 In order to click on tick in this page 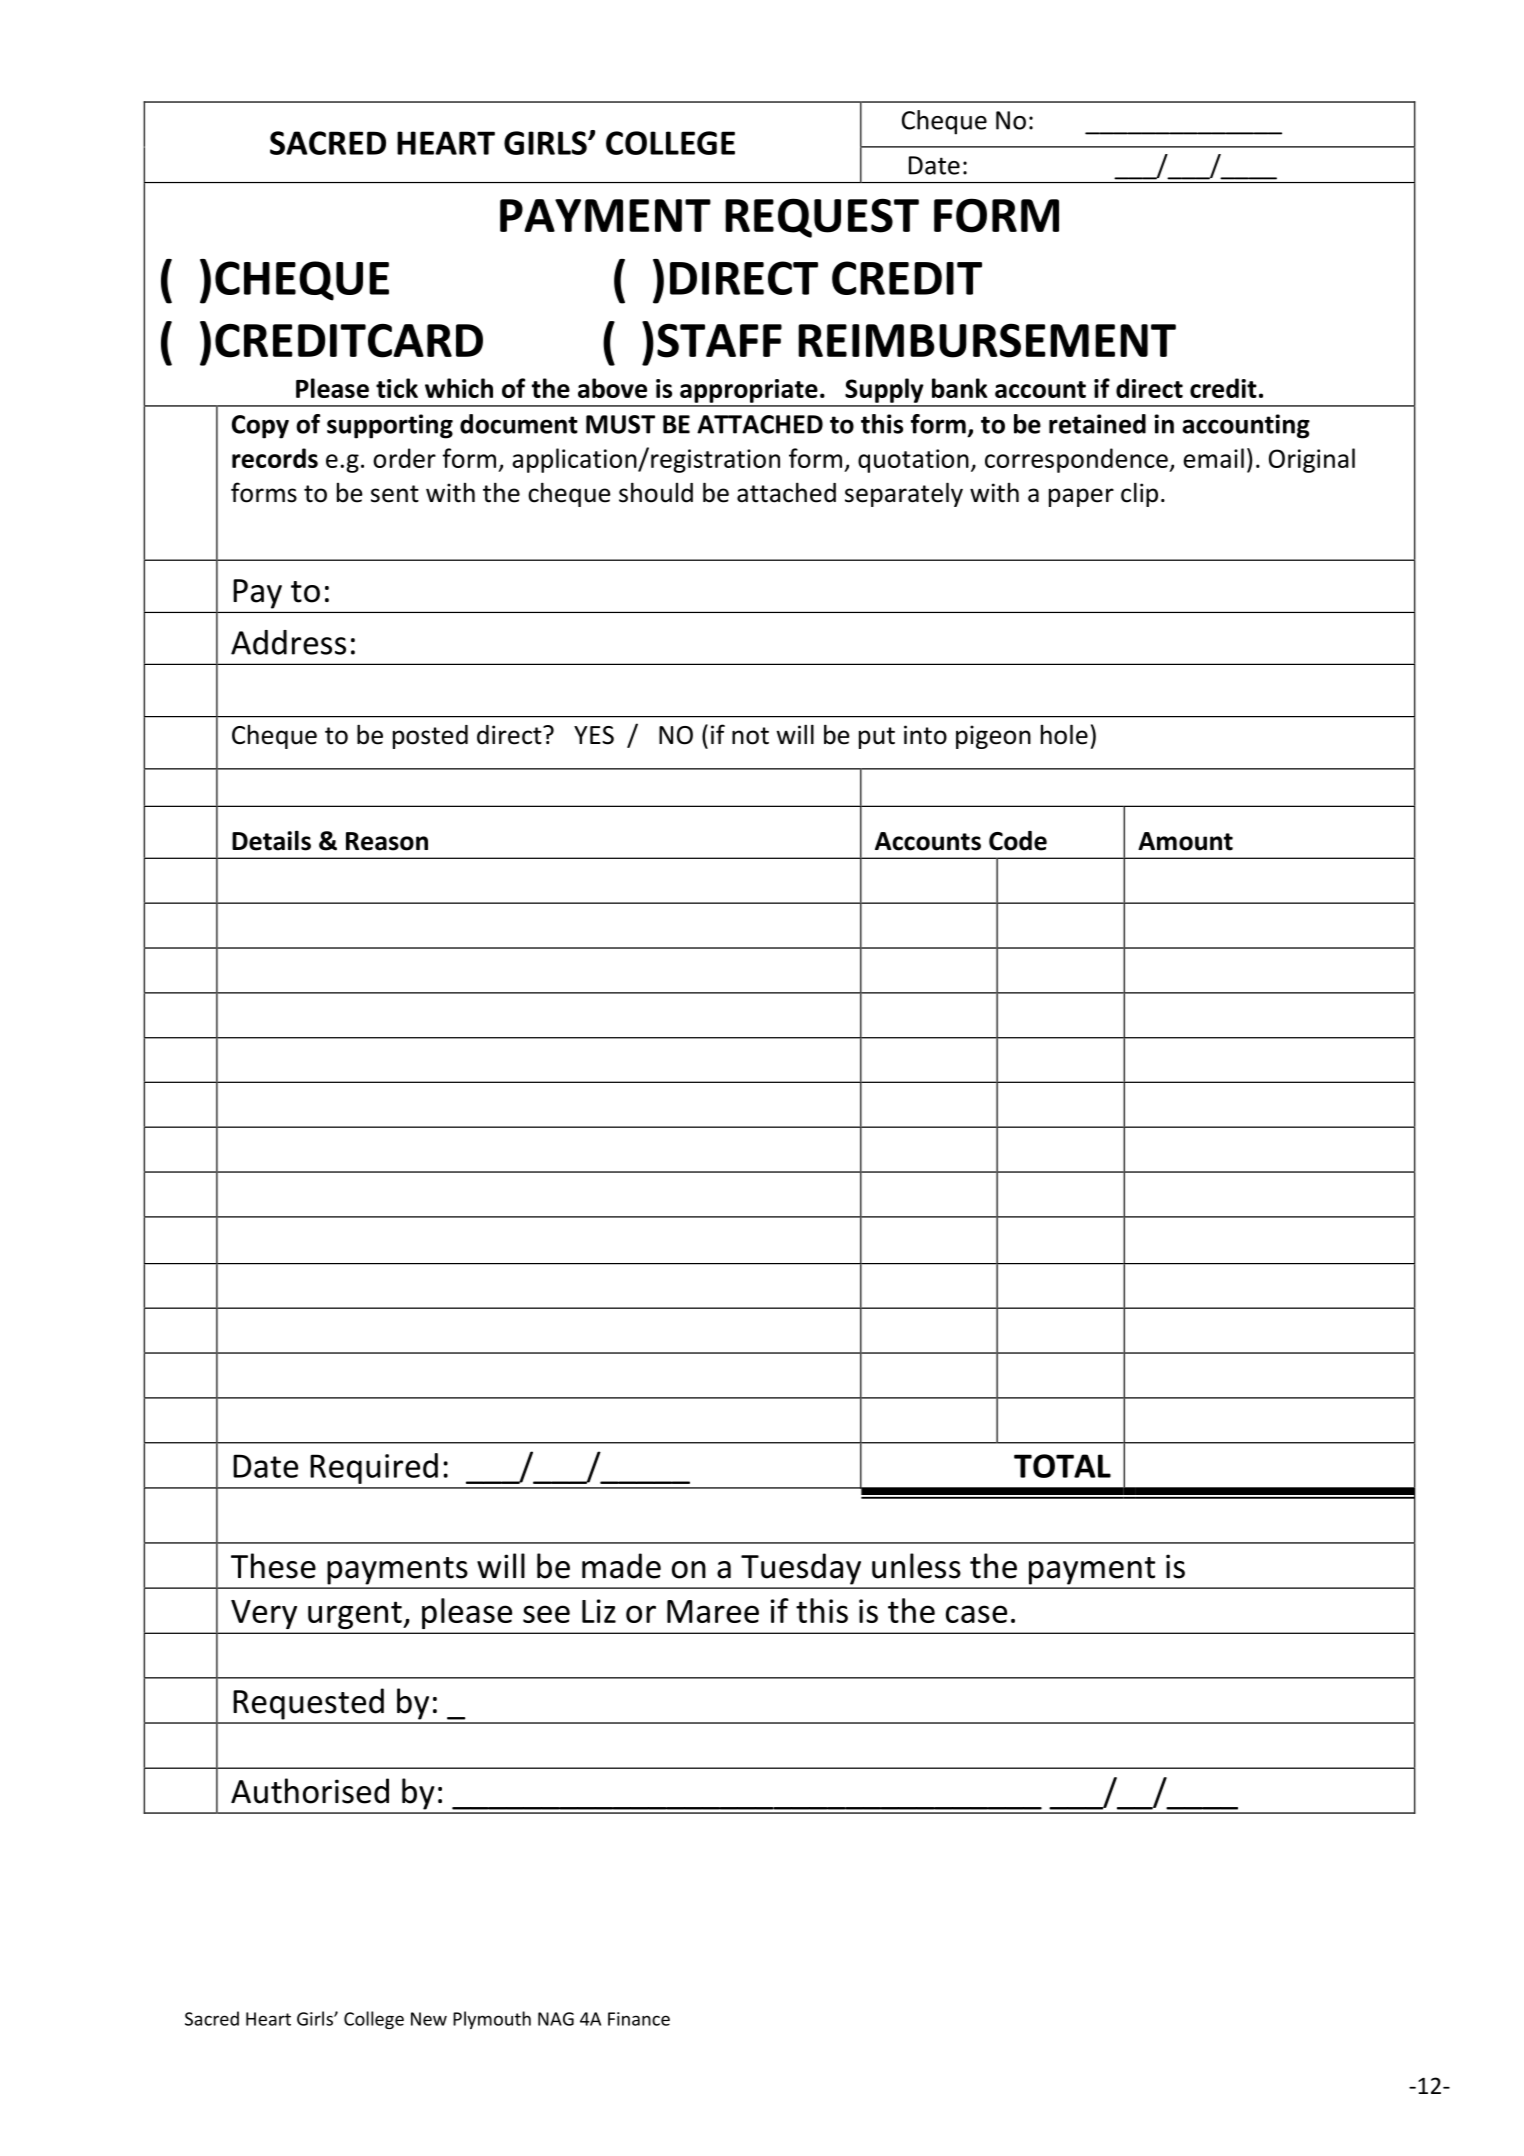, I will do `click(397, 388)`.
